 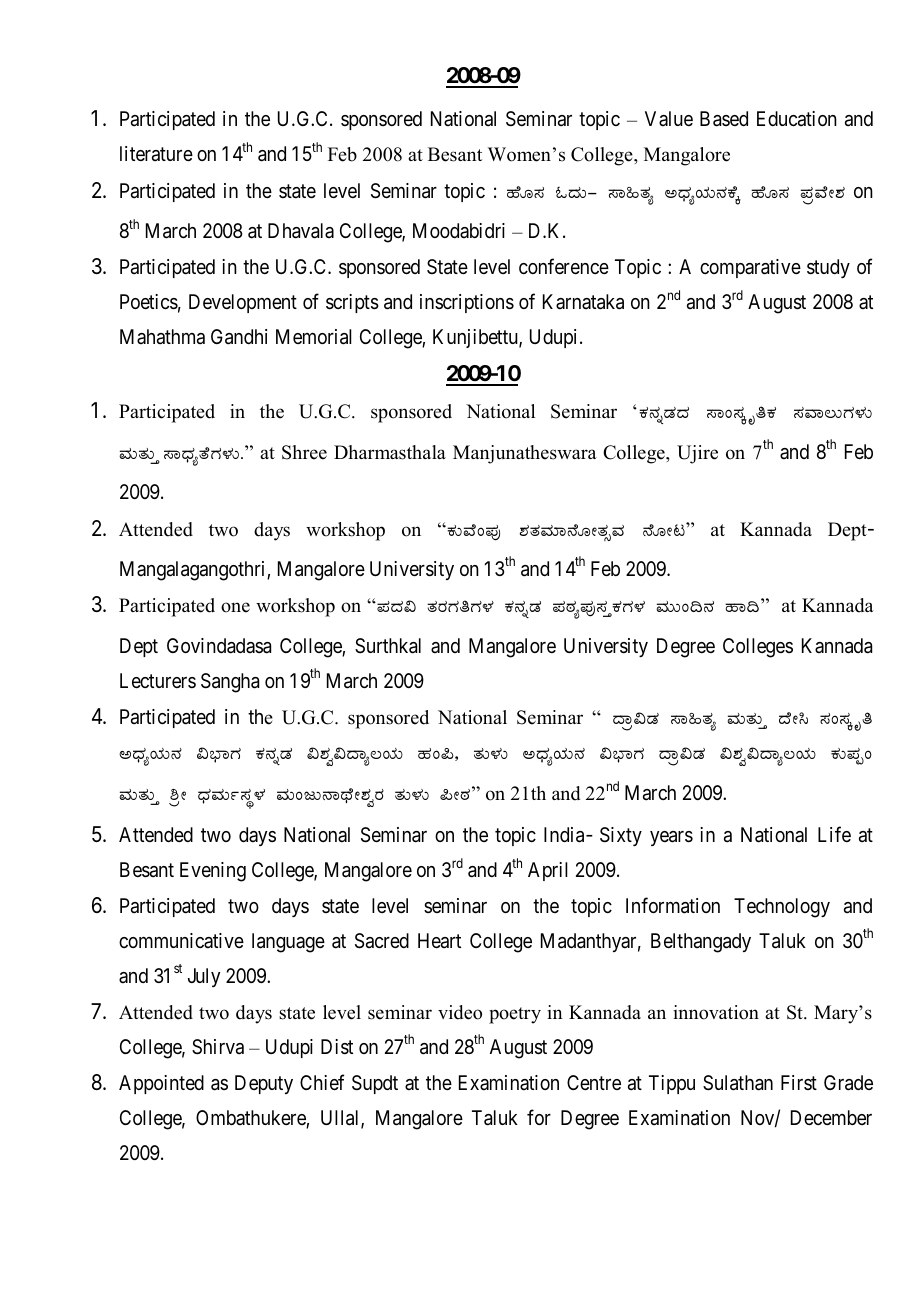 I want to click on Deputy, so click(x=264, y=1084).
